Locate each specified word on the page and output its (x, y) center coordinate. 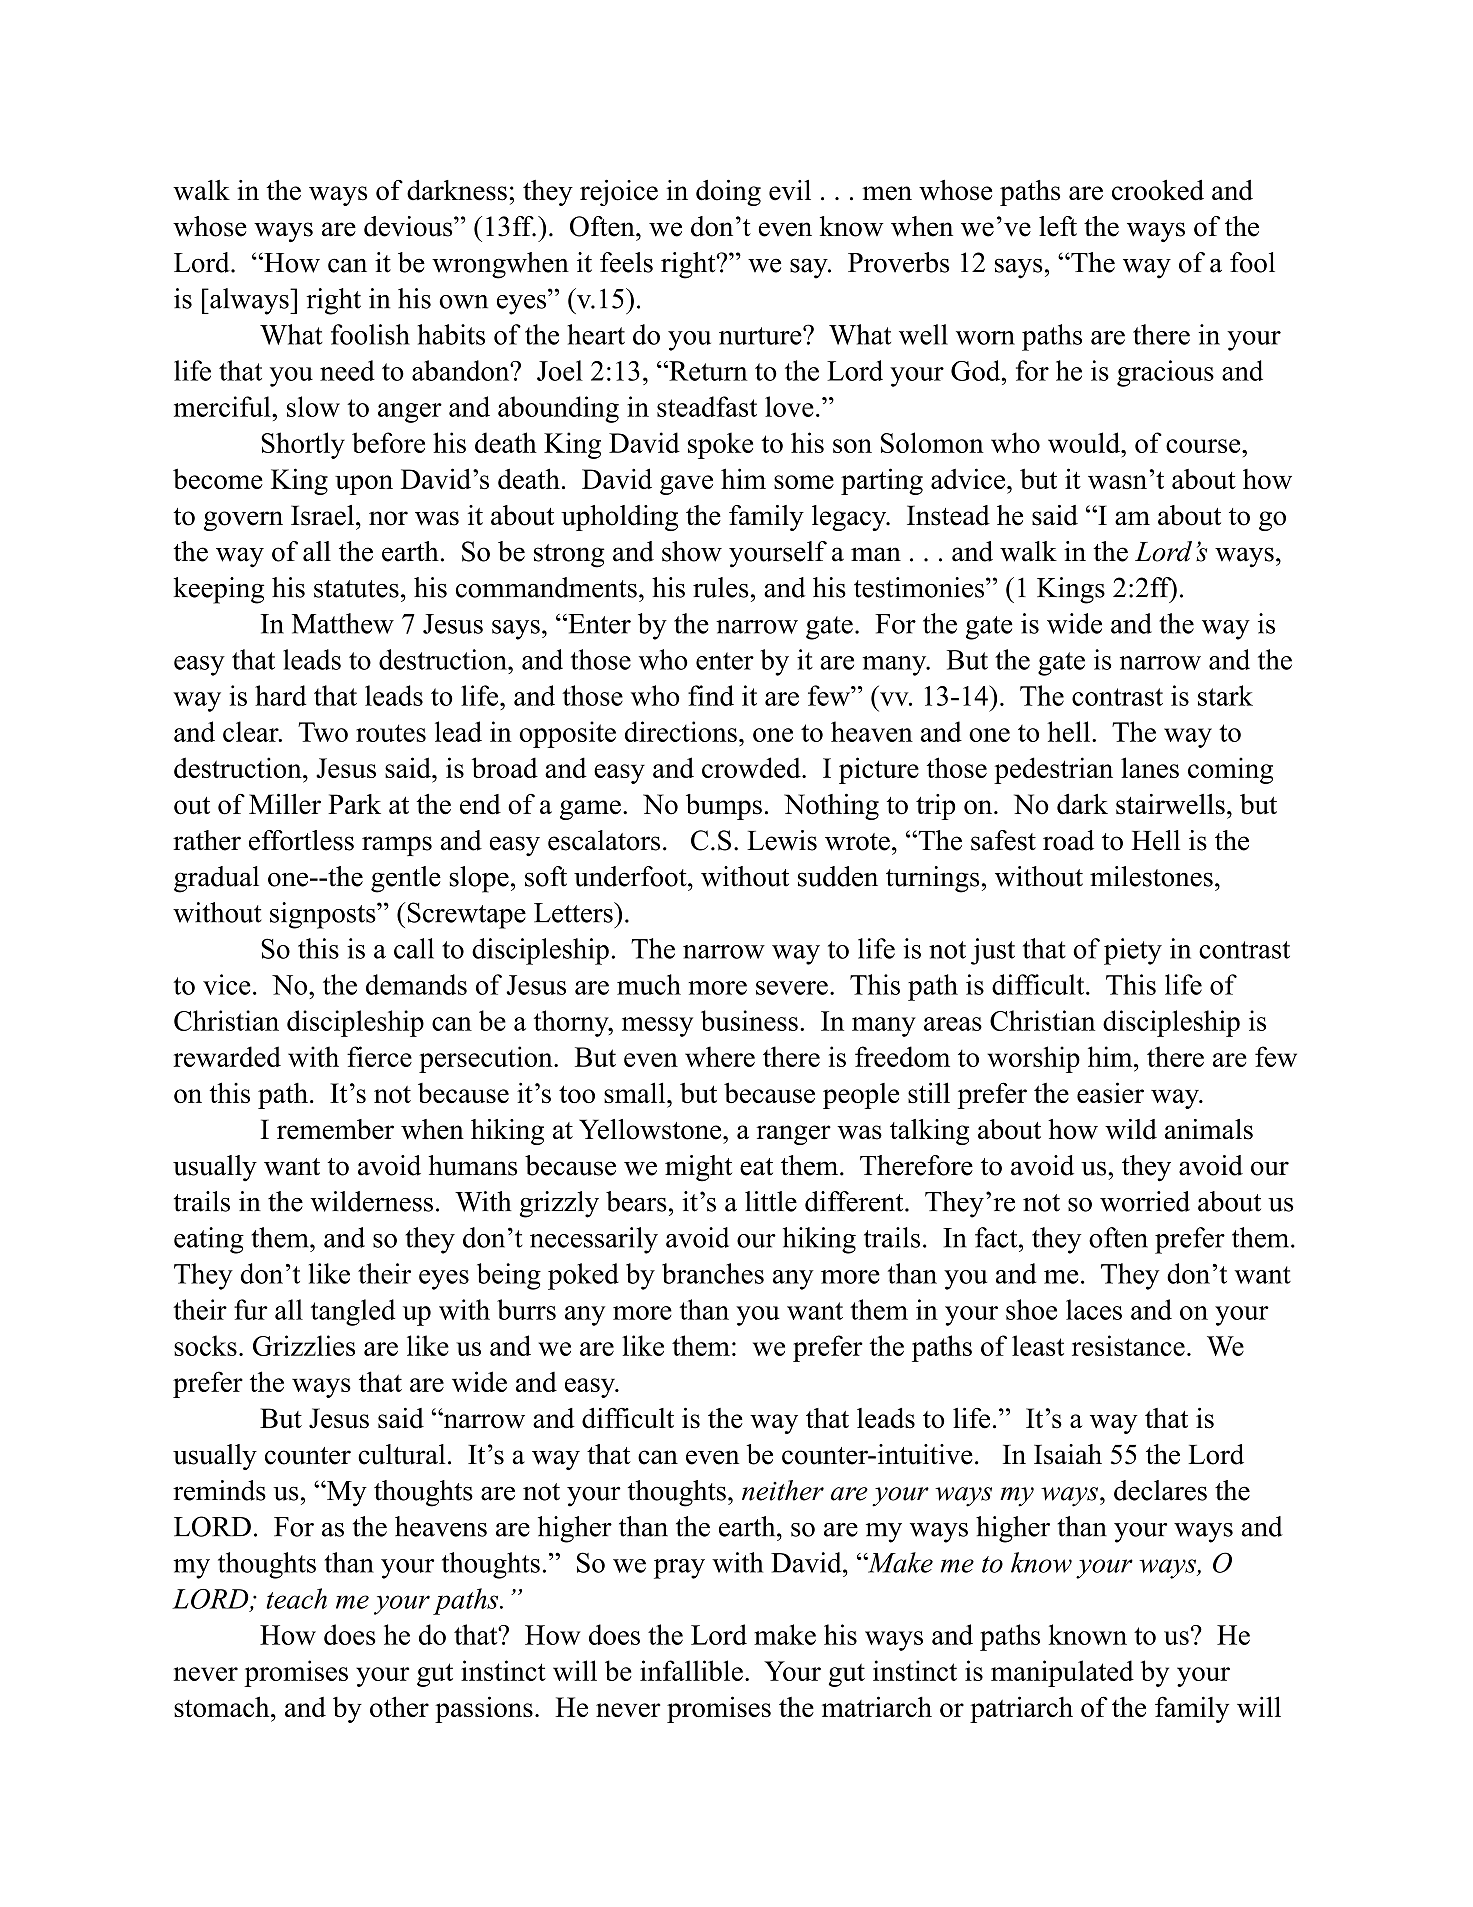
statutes (356, 589)
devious (409, 226)
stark (1225, 695)
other (399, 1706)
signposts (324, 915)
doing (728, 193)
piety (1133, 951)
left (1058, 226)
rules (721, 587)
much (649, 984)
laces (1094, 1309)
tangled (353, 1312)
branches (713, 1273)
